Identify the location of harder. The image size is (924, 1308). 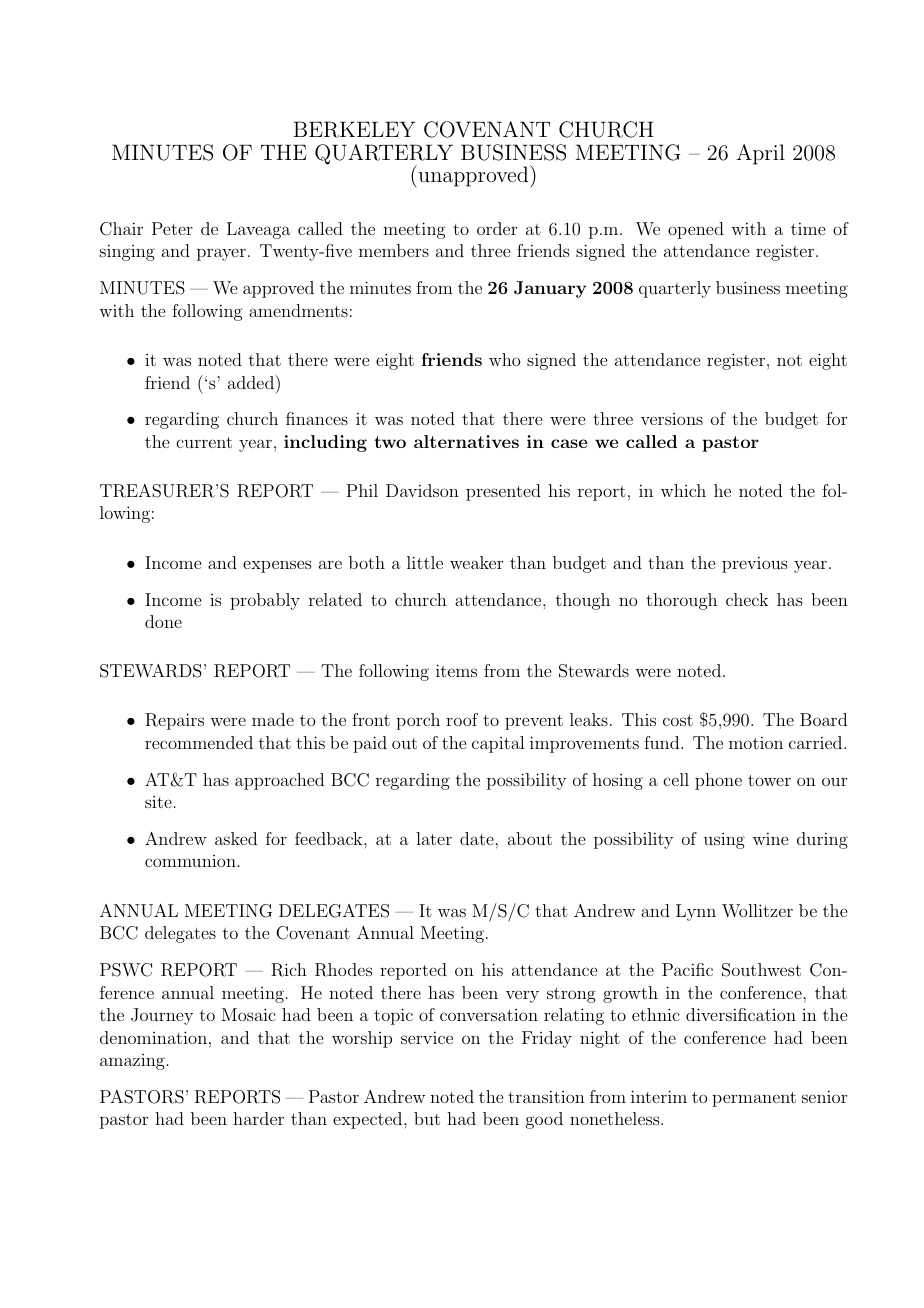
(258, 1118).
